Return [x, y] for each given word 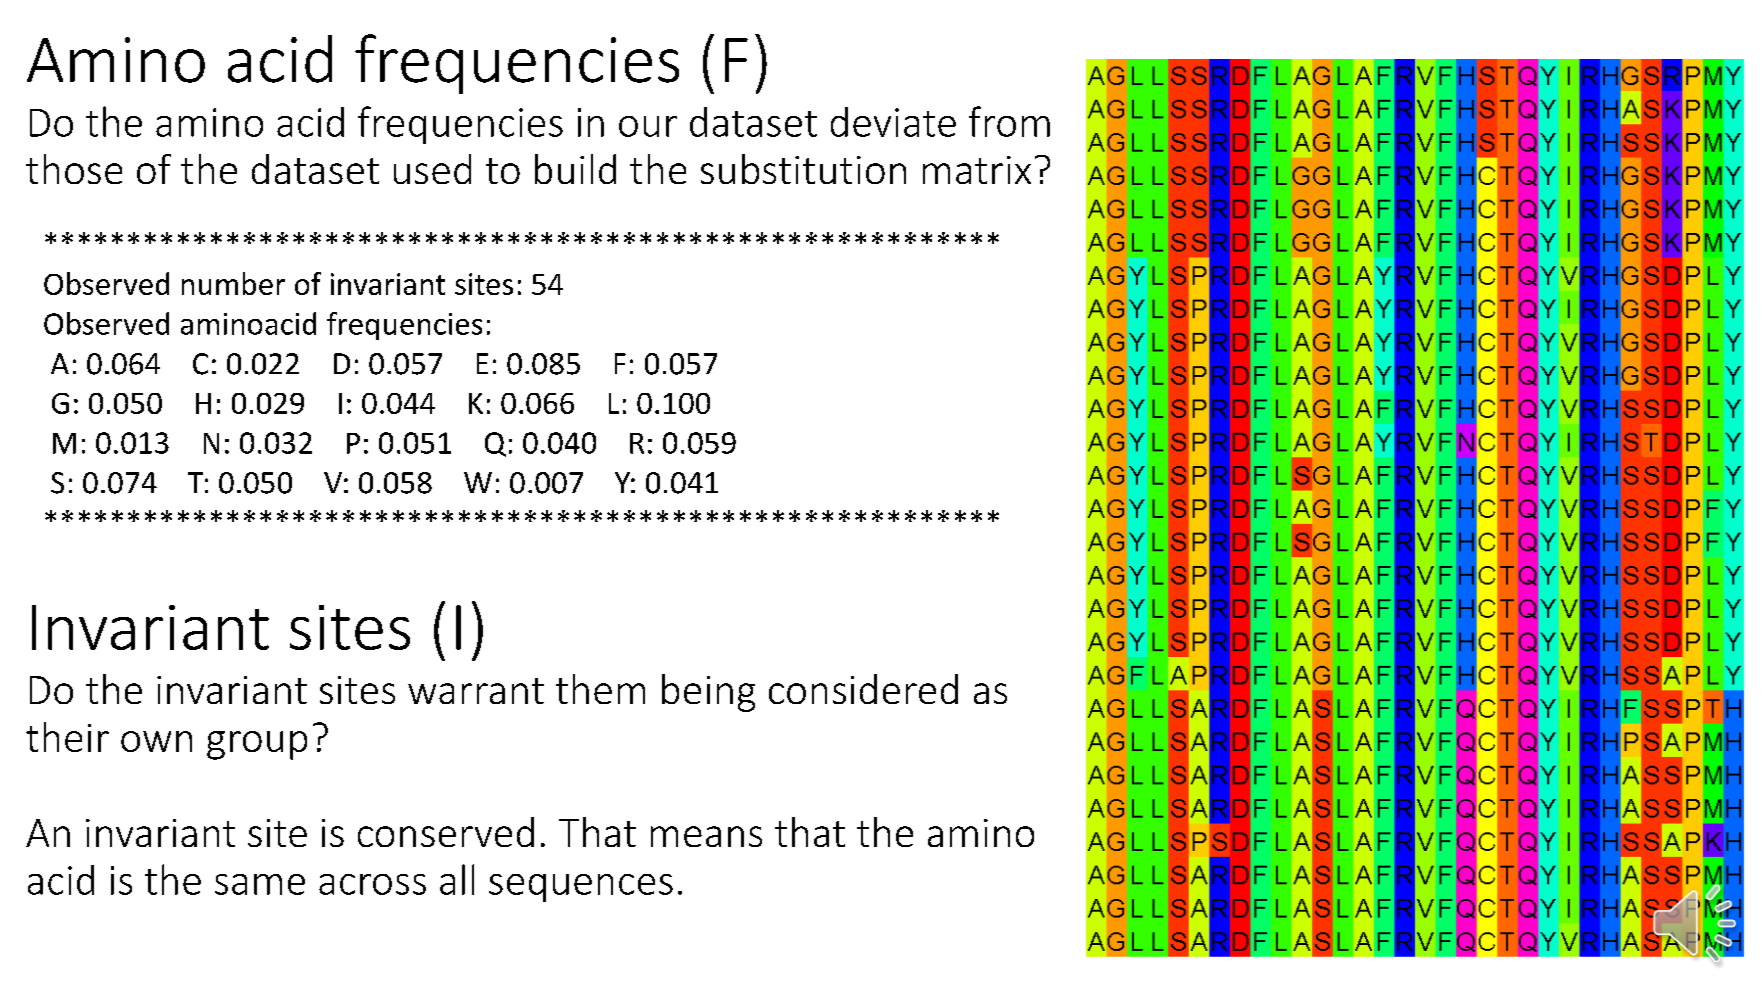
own [156, 741]
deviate [893, 122]
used [432, 169]
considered [863, 689]
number [233, 283]
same [260, 884]
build [575, 169]
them [600, 689]
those [74, 169]
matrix [977, 170]
